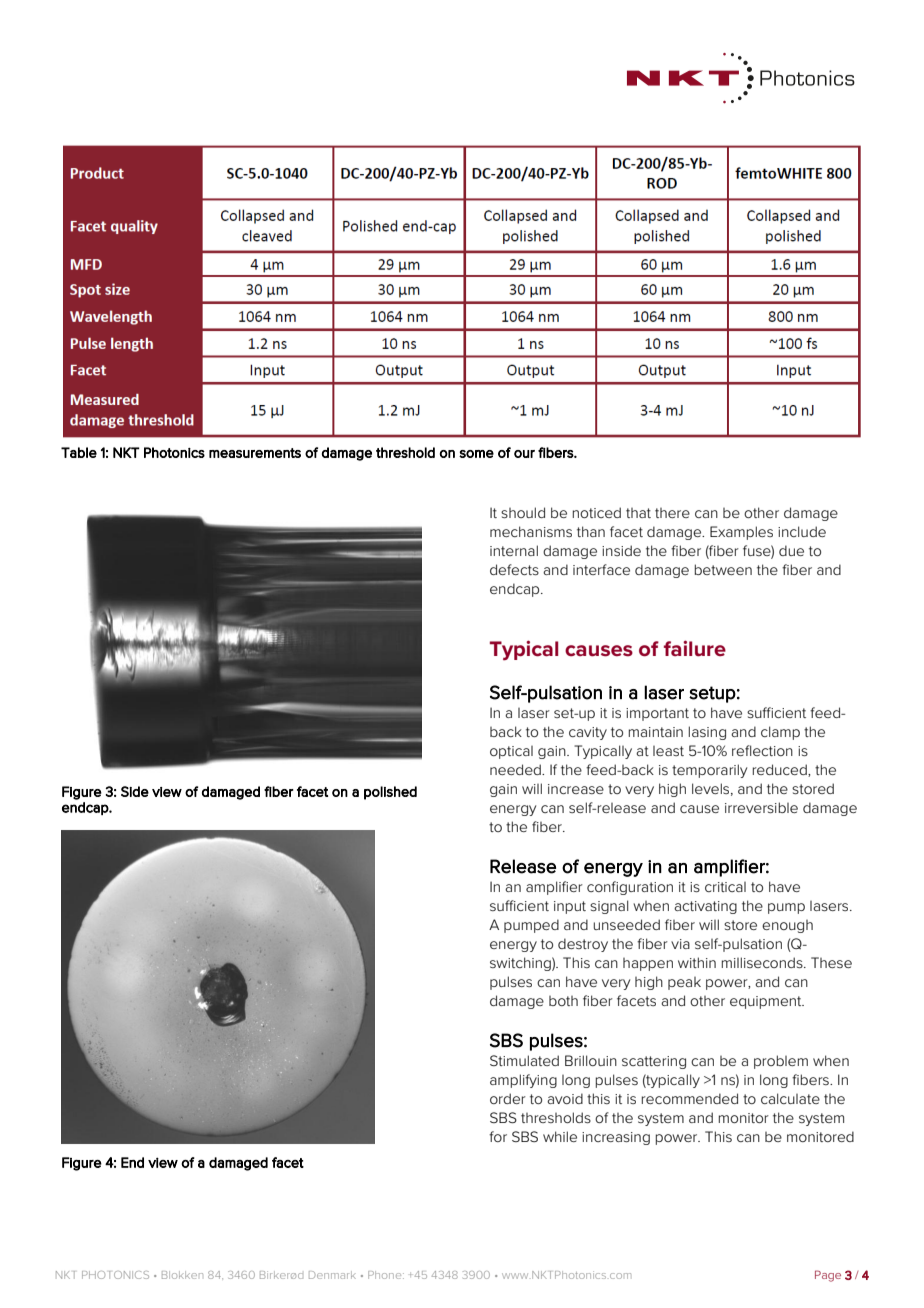 The image size is (924, 1308). I want to click on Denmark, so click(332, 1275).
